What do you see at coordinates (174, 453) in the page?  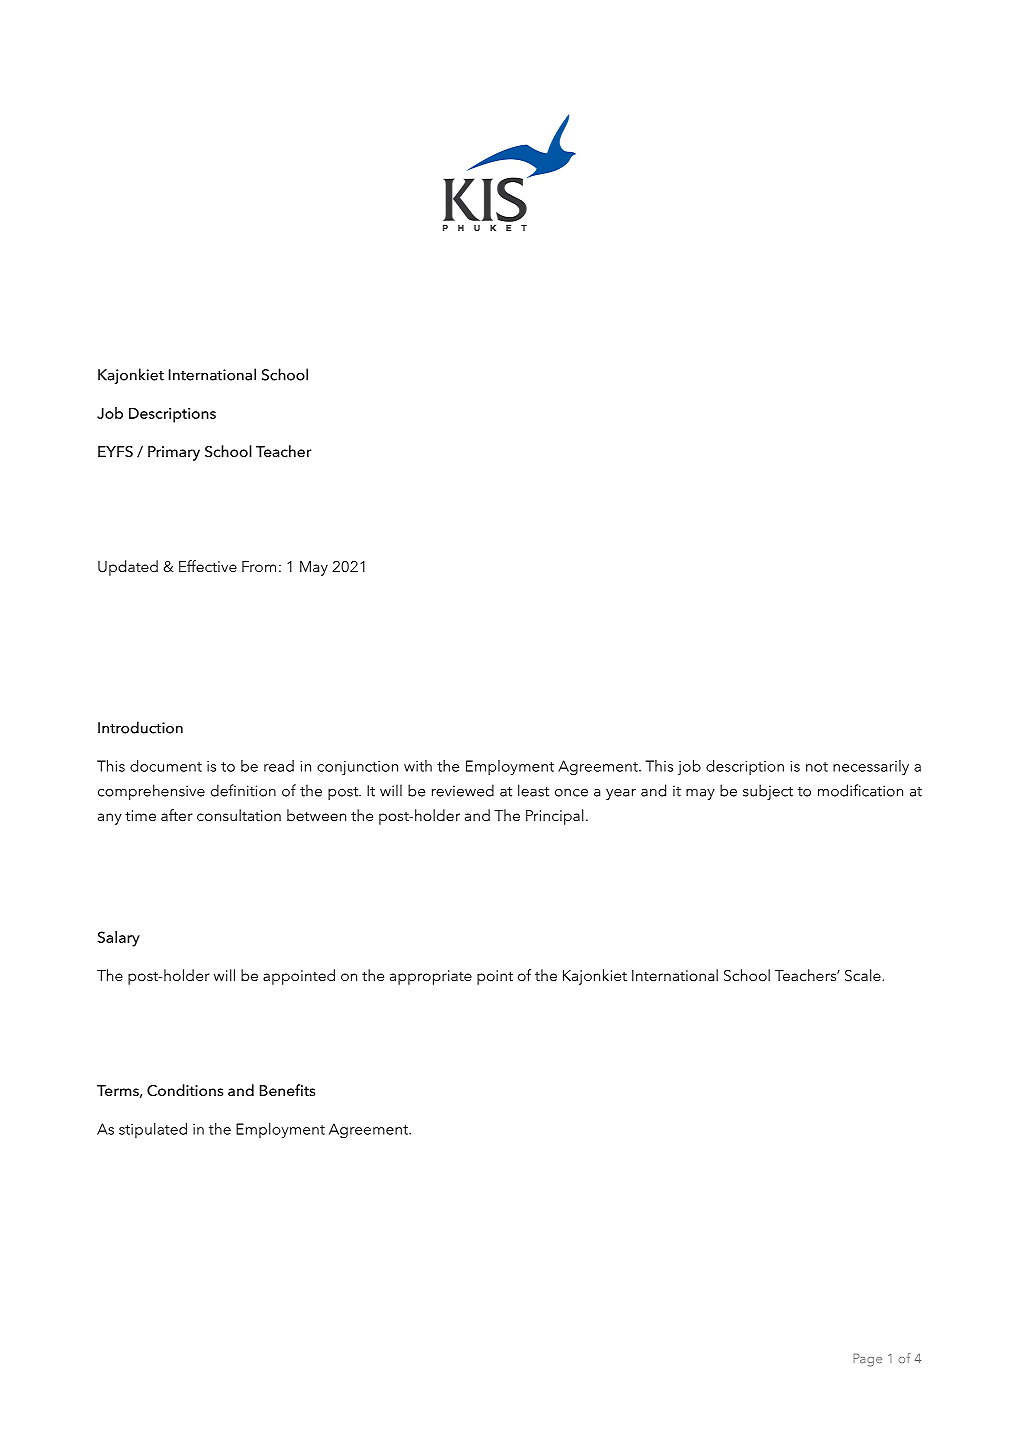 I see `Primary` at bounding box center [174, 453].
